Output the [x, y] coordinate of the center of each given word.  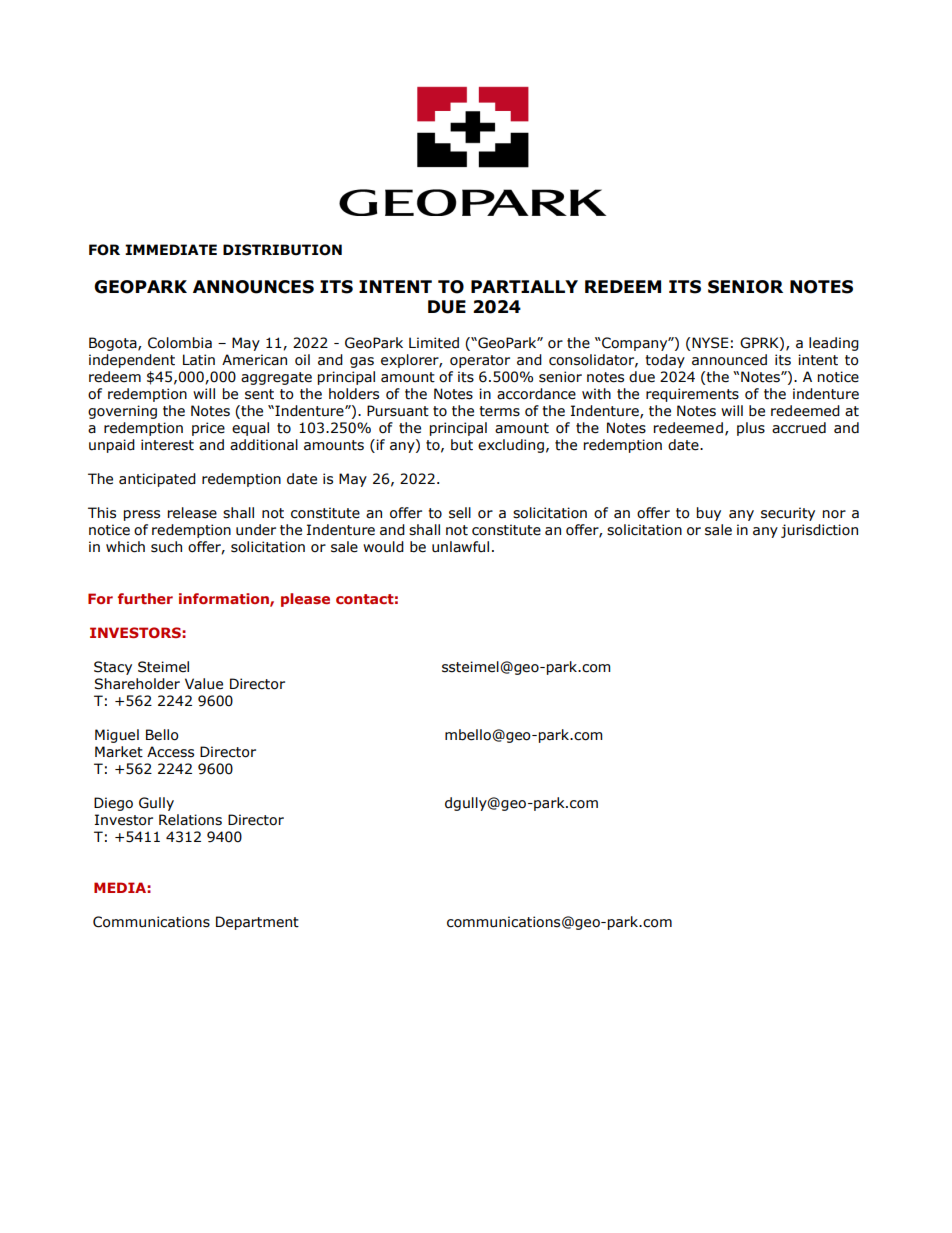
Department [257, 923]
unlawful [460, 547]
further [145, 598]
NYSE [710, 343]
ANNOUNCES [253, 287]
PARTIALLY [524, 286]
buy [709, 514]
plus [751, 429]
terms [499, 411]
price [208, 429]
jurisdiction [819, 531]
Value [204, 684]
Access [170, 752]
